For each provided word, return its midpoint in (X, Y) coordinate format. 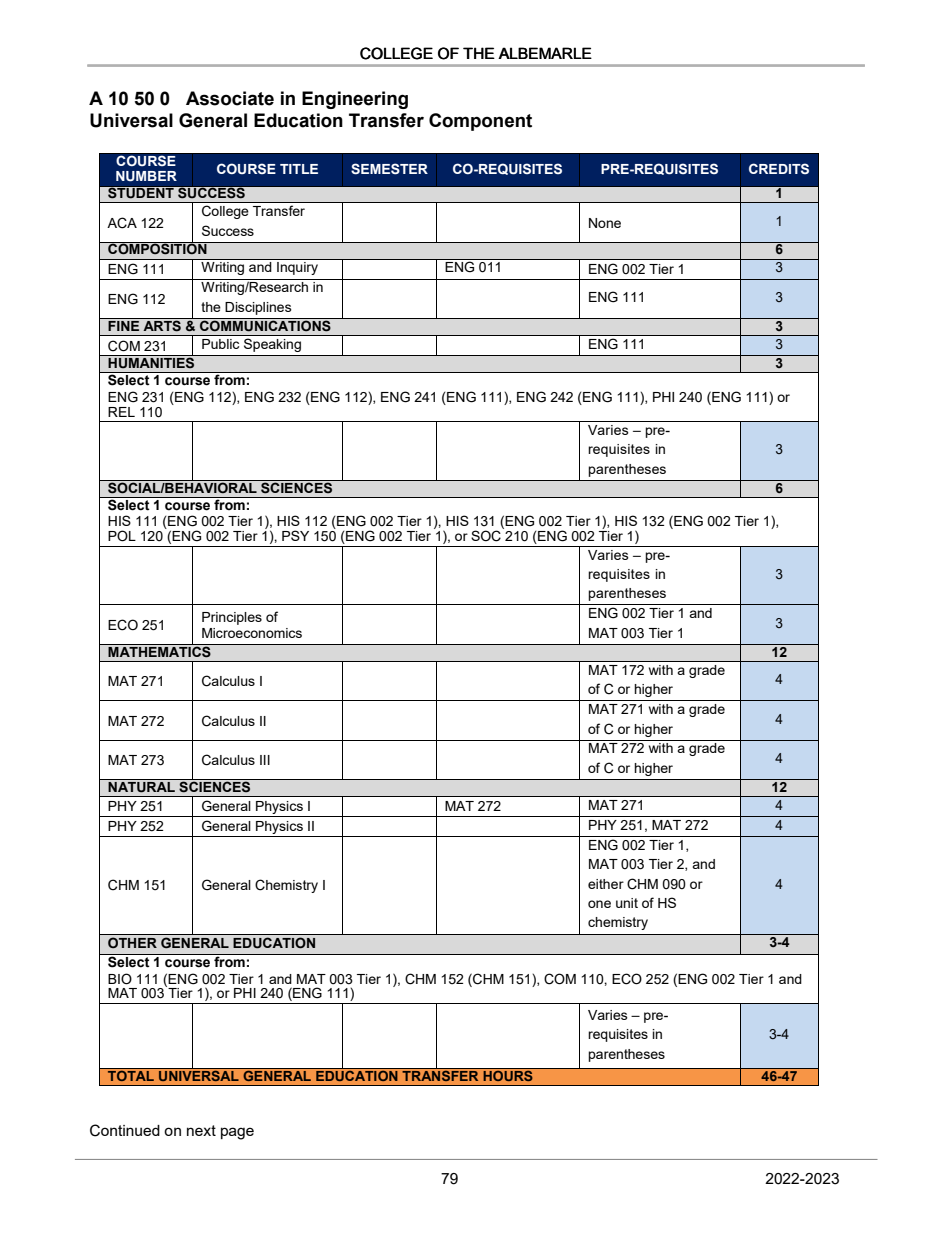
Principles (232, 618)
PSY (295, 535)
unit (627, 903)
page (237, 1133)
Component (480, 122)
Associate (230, 98)
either (606, 884)
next (201, 1130)
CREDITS (779, 168)
